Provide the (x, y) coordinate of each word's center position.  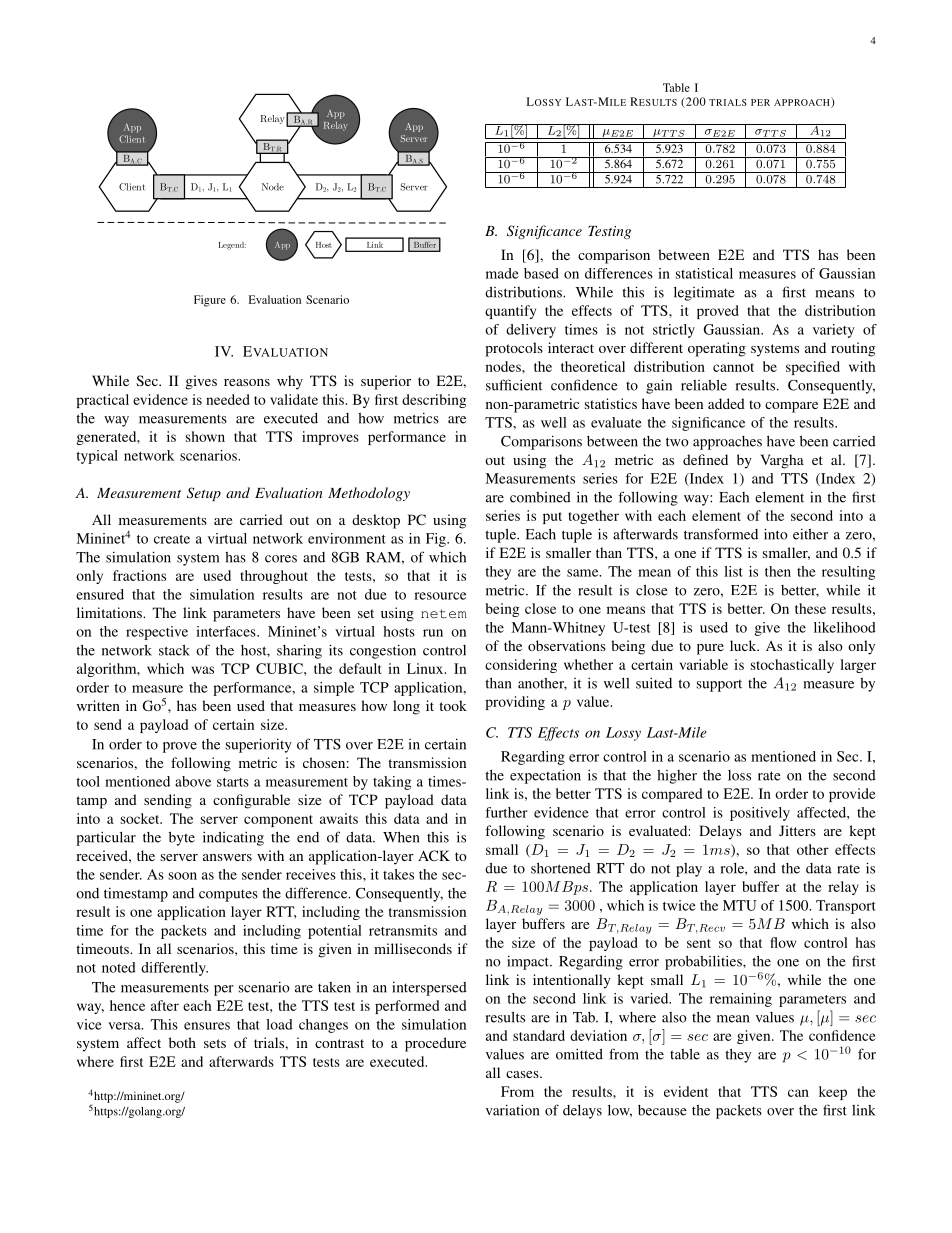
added (726, 403)
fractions (139, 575)
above (193, 781)
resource (440, 596)
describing (434, 401)
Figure (210, 301)
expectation (545, 776)
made (502, 273)
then (778, 571)
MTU (740, 905)
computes (228, 896)
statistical (704, 273)
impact (529, 962)
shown (205, 436)
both (182, 1042)
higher (677, 777)
